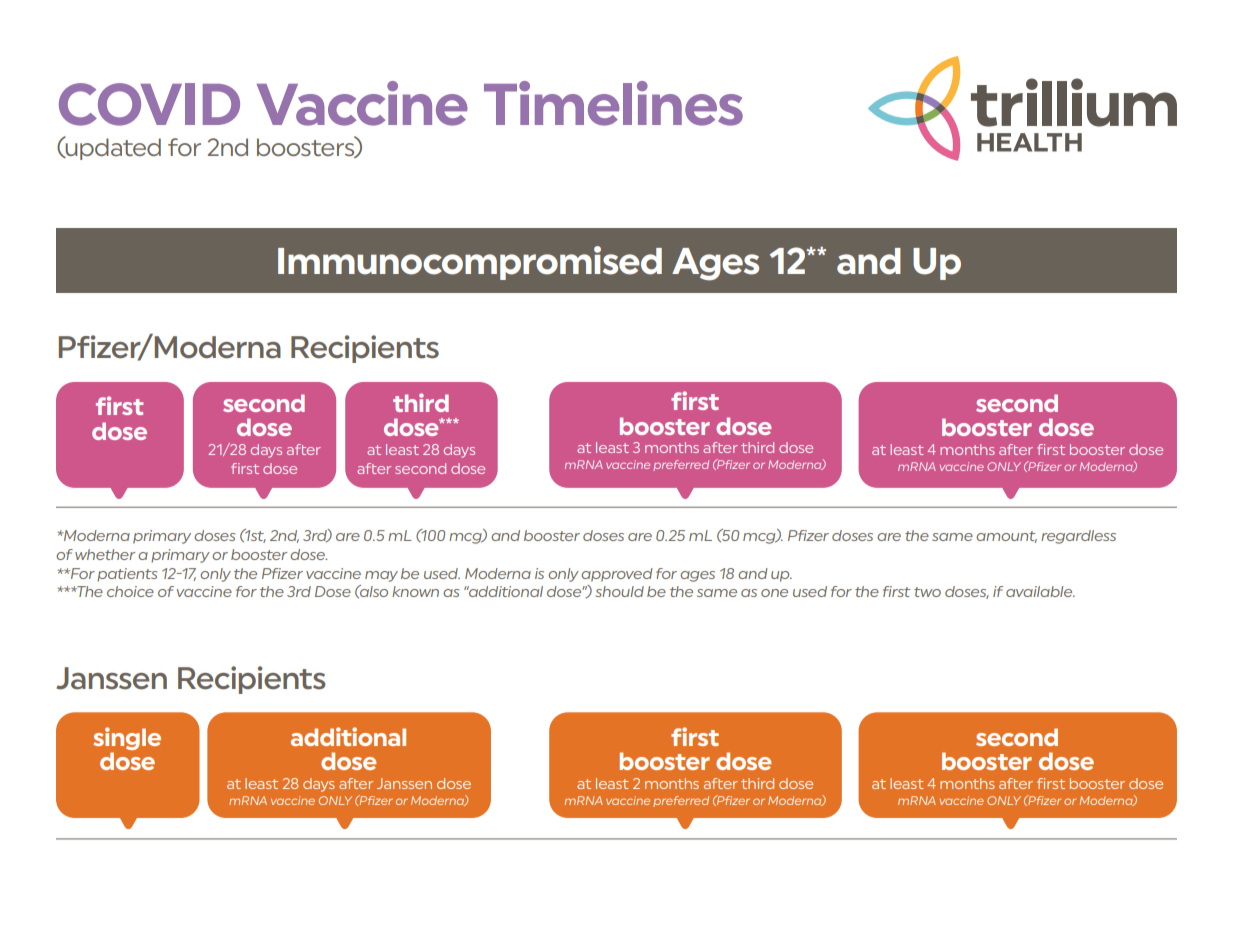 The width and height of the screenshot is (1233, 952). Describe the element at coordinates (127, 575) in the screenshot. I see `patients` at that location.
